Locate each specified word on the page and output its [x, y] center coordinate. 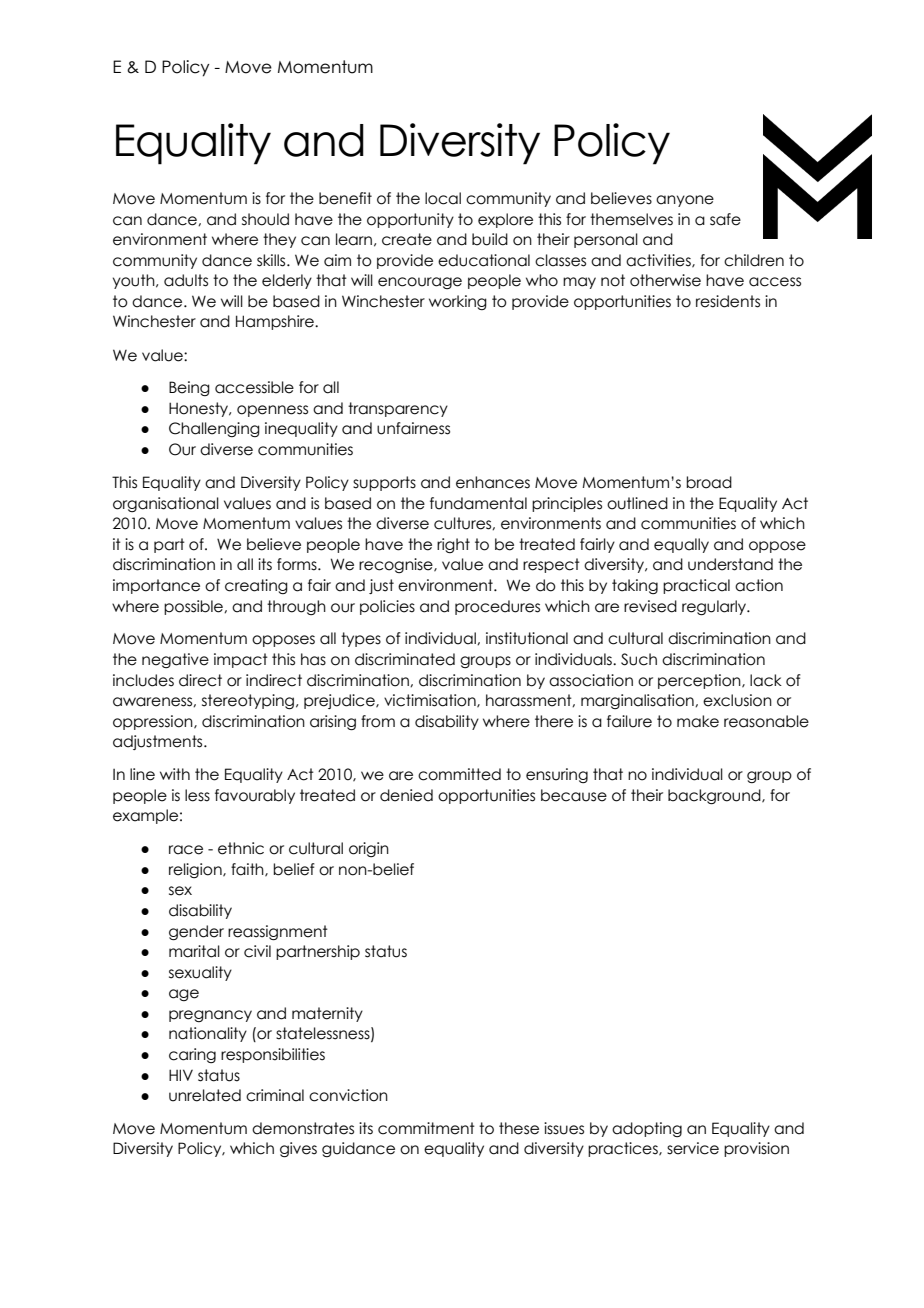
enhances [493, 482]
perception [700, 681]
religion [196, 870]
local [443, 198]
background [715, 796]
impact [241, 660]
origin [369, 849]
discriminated [405, 659]
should [265, 219]
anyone [685, 201]
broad [709, 482]
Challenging [214, 429]
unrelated [205, 1095]
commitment [426, 1128]
